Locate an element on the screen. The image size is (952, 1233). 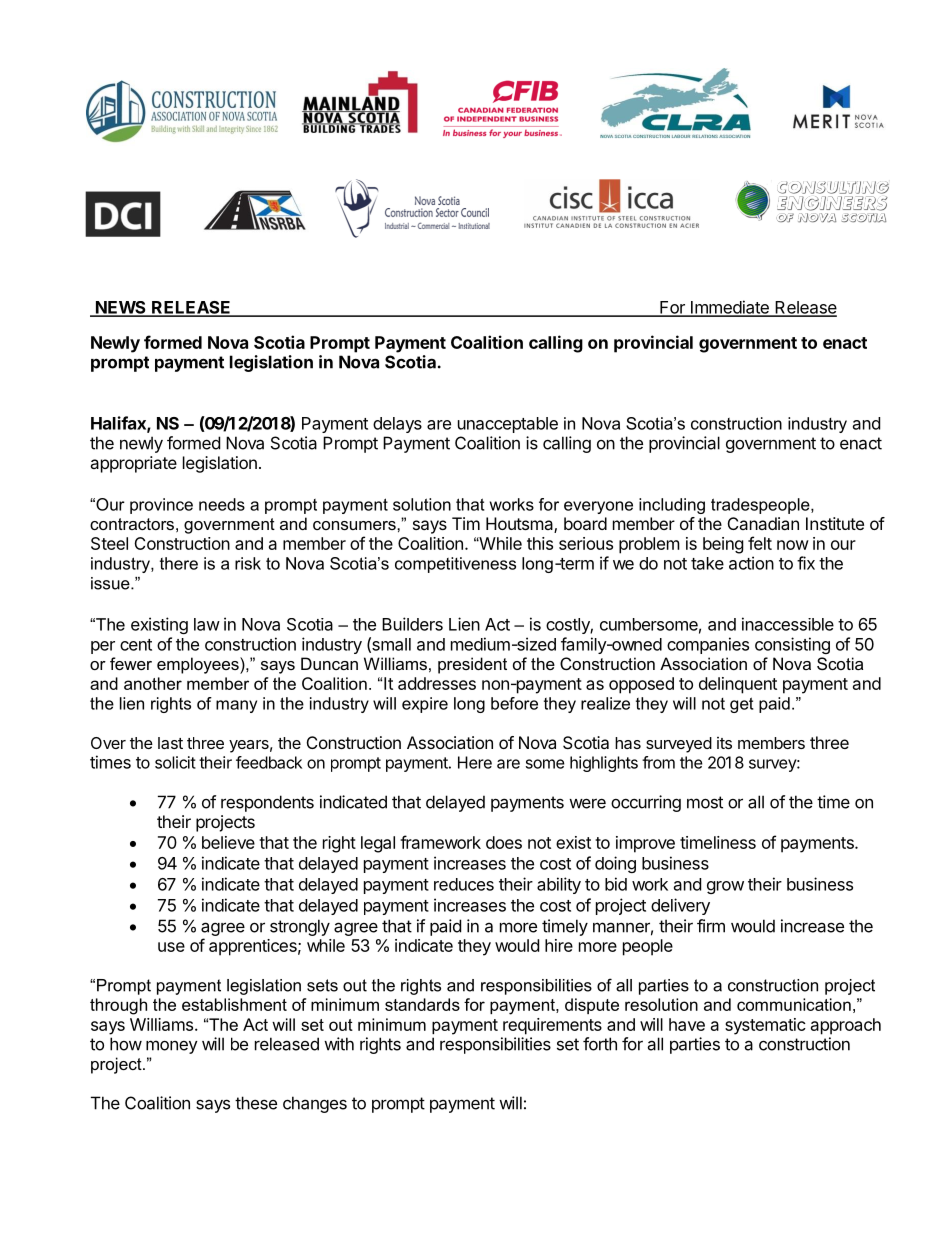
Immediate is located at coordinates (730, 308).
